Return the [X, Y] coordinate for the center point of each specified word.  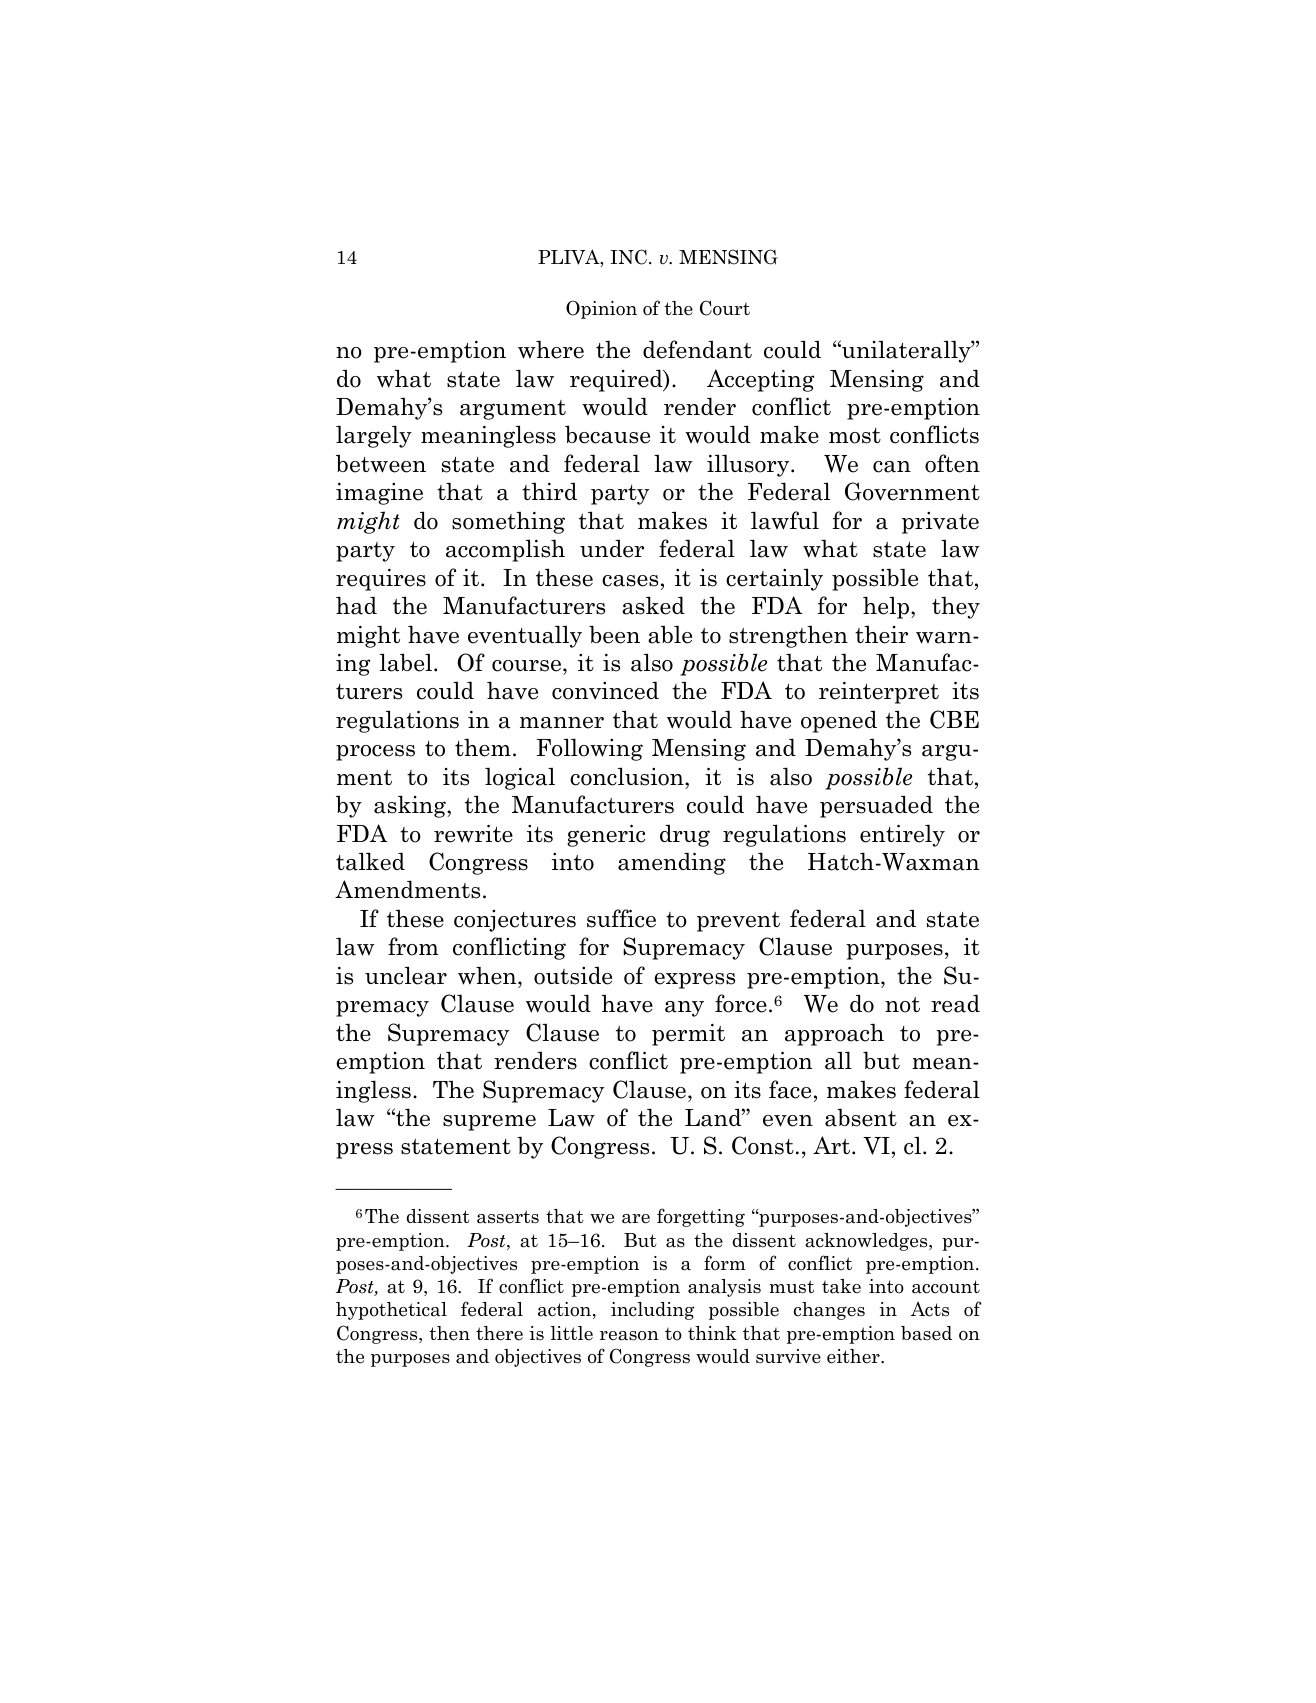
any [684, 1009]
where [551, 349]
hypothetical [391, 1311]
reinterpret [879, 693]
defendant [697, 349]
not [902, 1005]
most [855, 436]
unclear [406, 975]
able [670, 634]
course [528, 666]
